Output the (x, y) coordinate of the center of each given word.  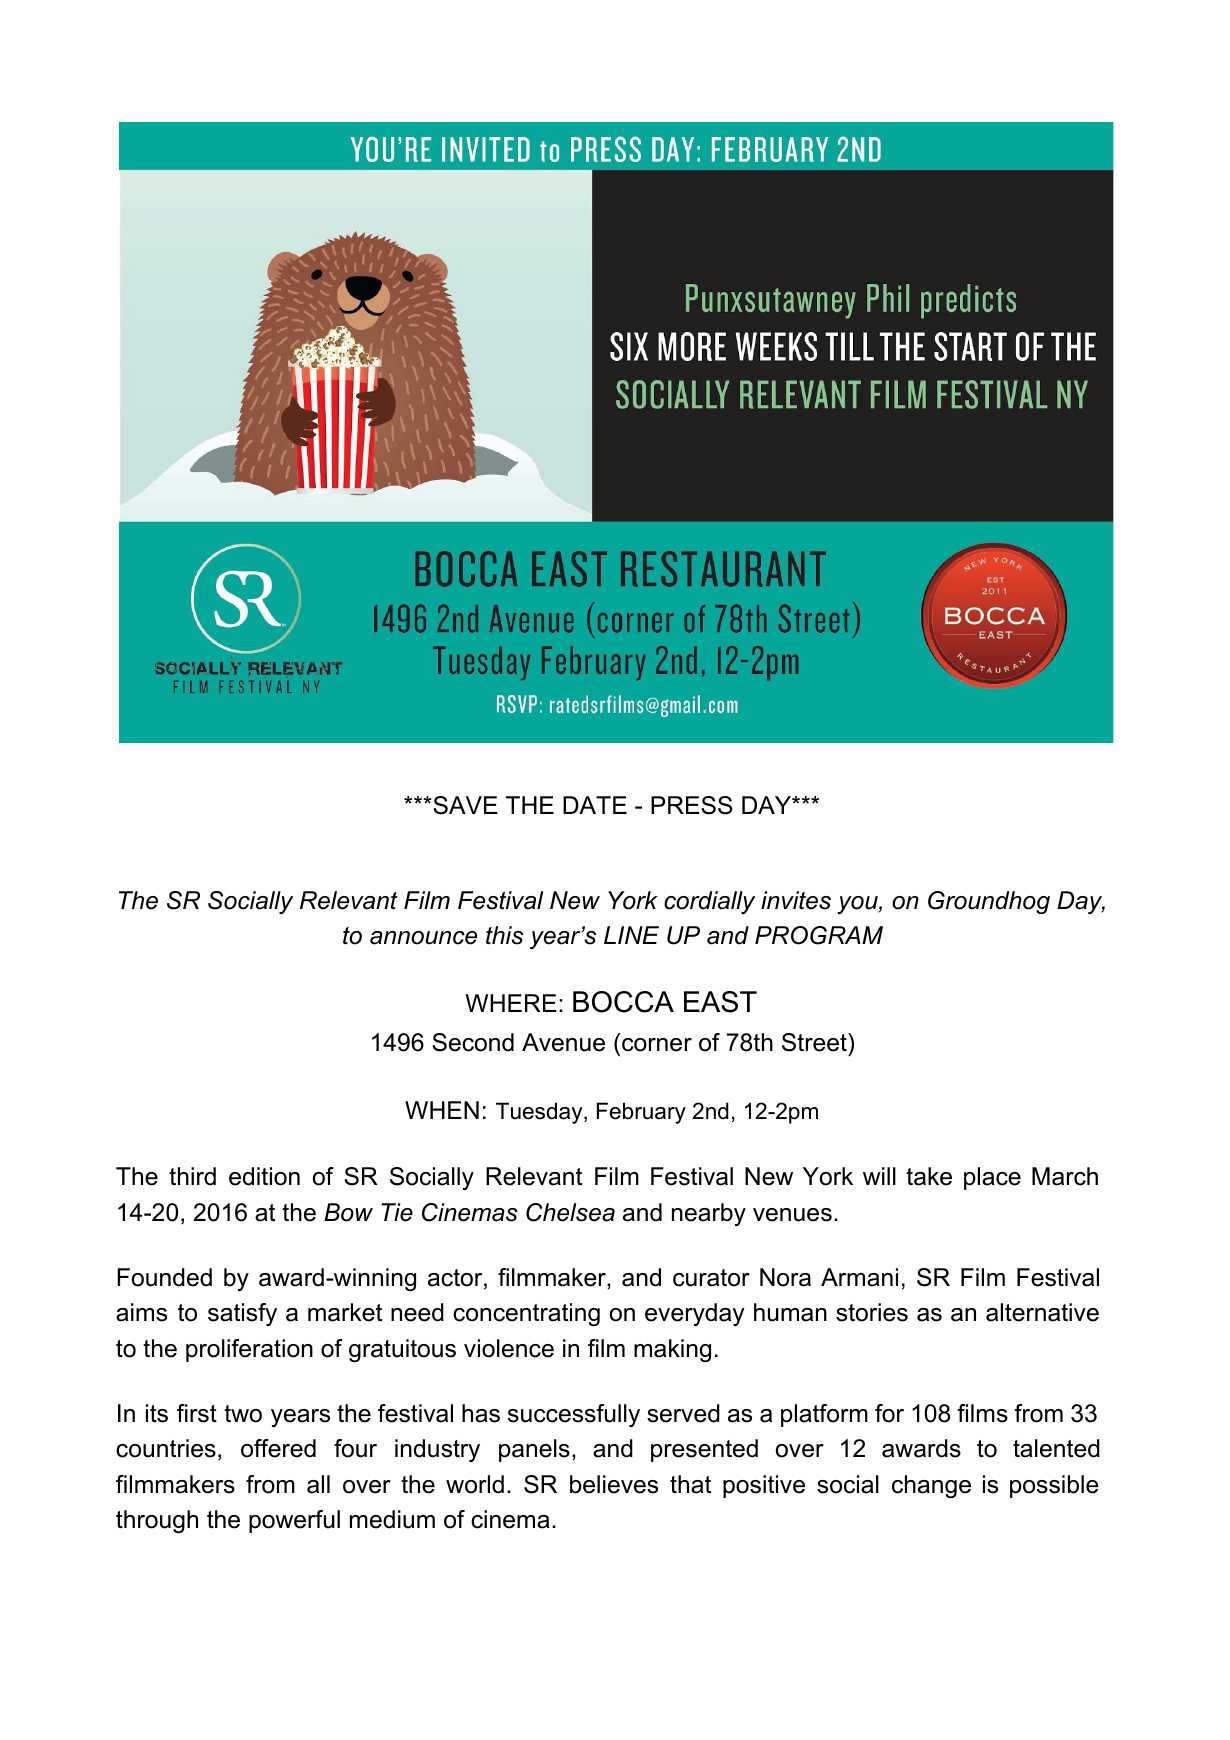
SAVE (464, 805)
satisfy (242, 1314)
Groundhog (989, 902)
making (672, 1350)
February (641, 1113)
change (931, 1486)
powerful (294, 1521)
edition (264, 1176)
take (929, 1176)
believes (614, 1484)
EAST (720, 1002)
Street (815, 1042)
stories (872, 1312)
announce (423, 938)
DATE (595, 805)
